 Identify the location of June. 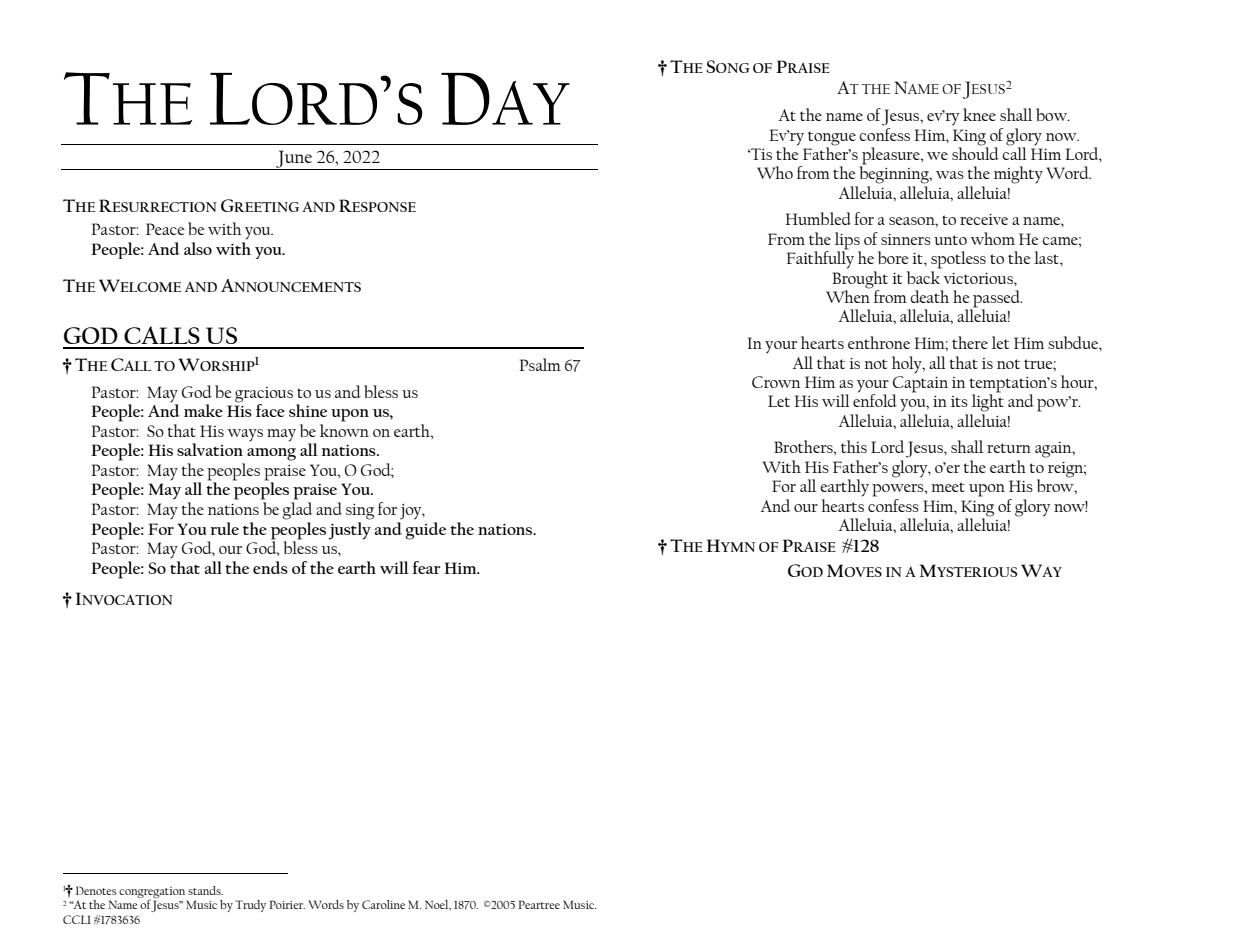
(294, 160).
